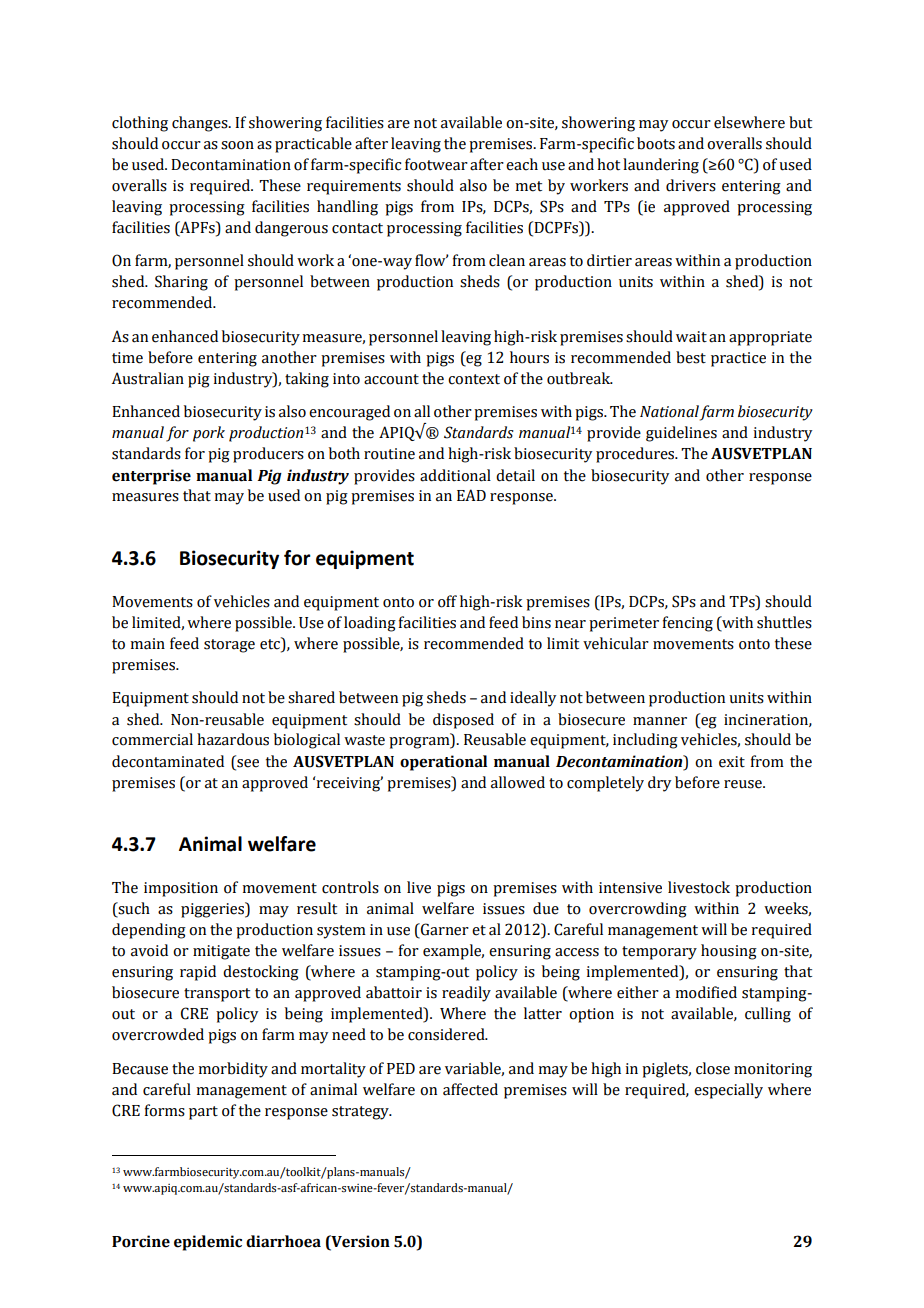  I want to click on pork, so click(209, 434).
